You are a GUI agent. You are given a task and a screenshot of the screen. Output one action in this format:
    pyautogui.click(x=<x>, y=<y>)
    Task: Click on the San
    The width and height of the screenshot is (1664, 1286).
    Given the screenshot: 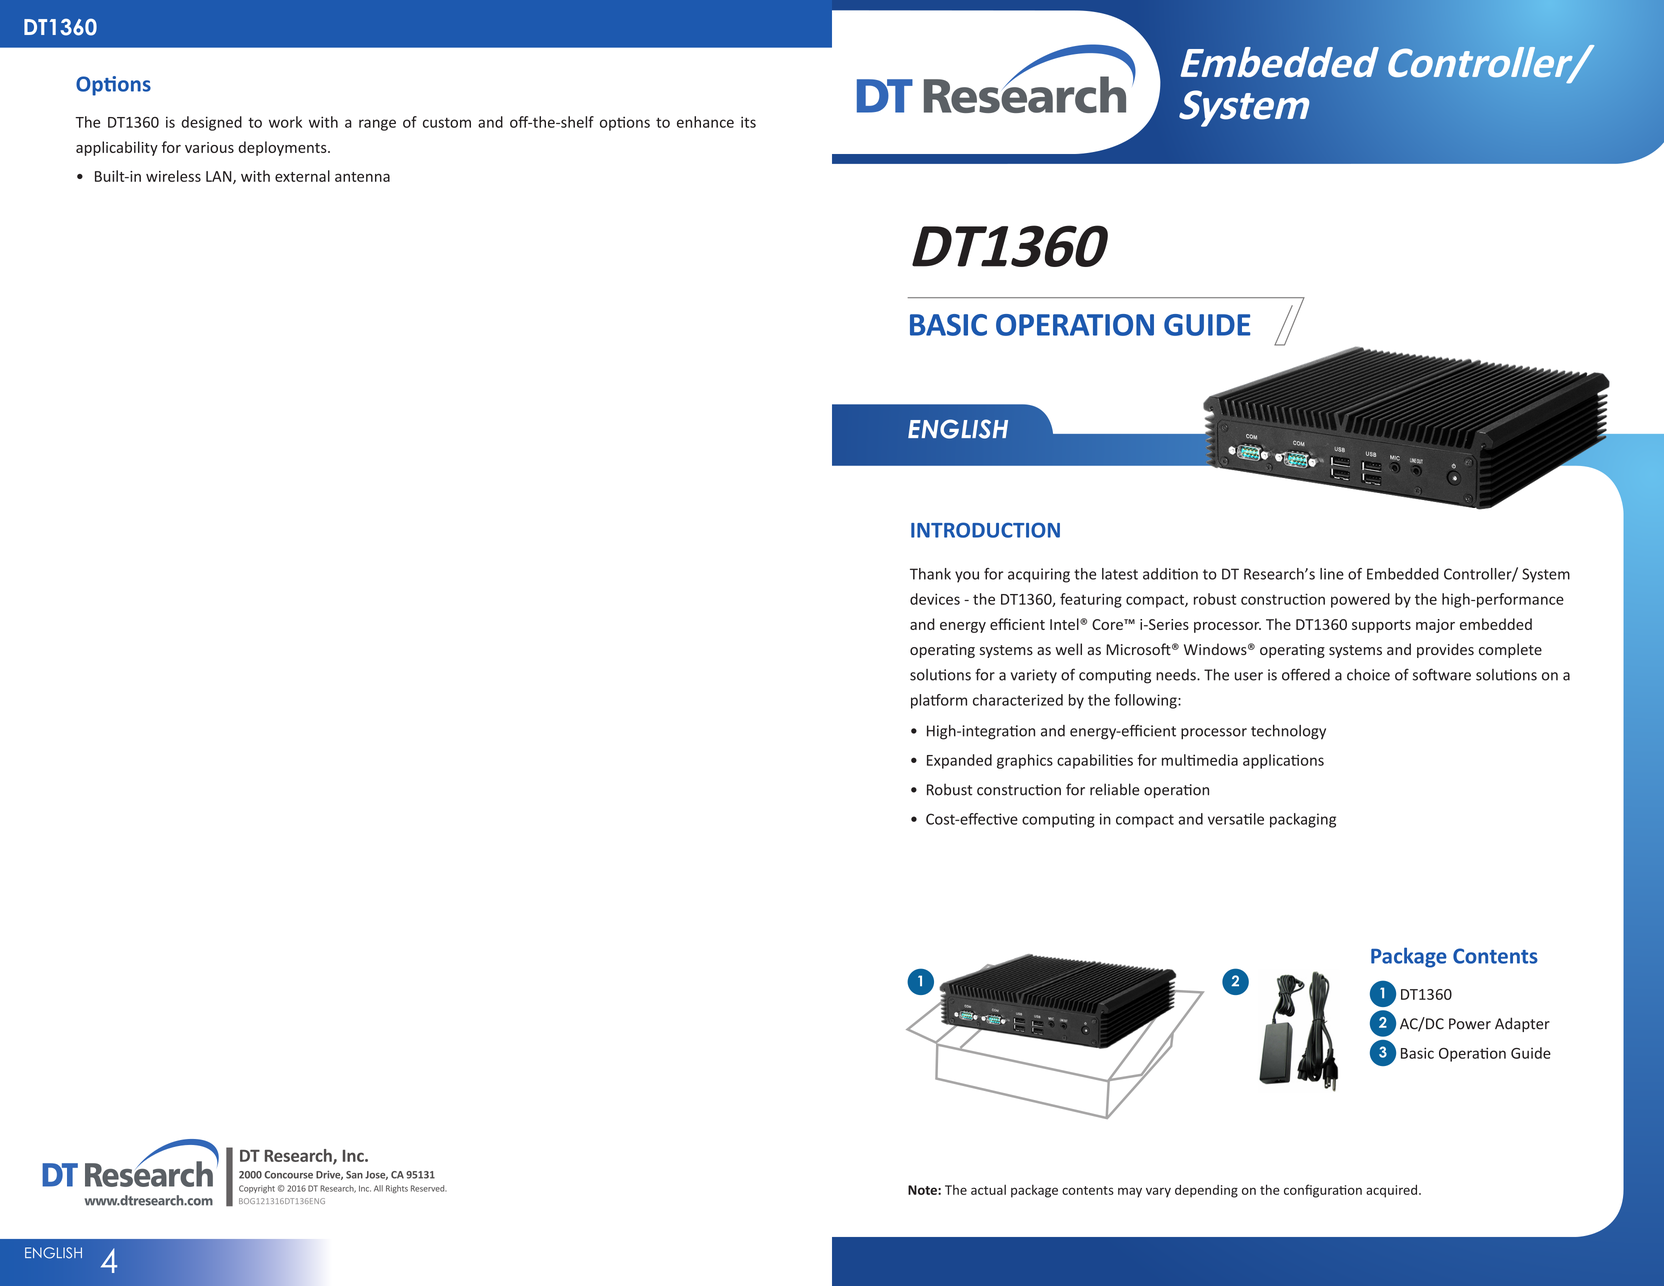 What is the action you would take?
    pyautogui.click(x=354, y=1175)
